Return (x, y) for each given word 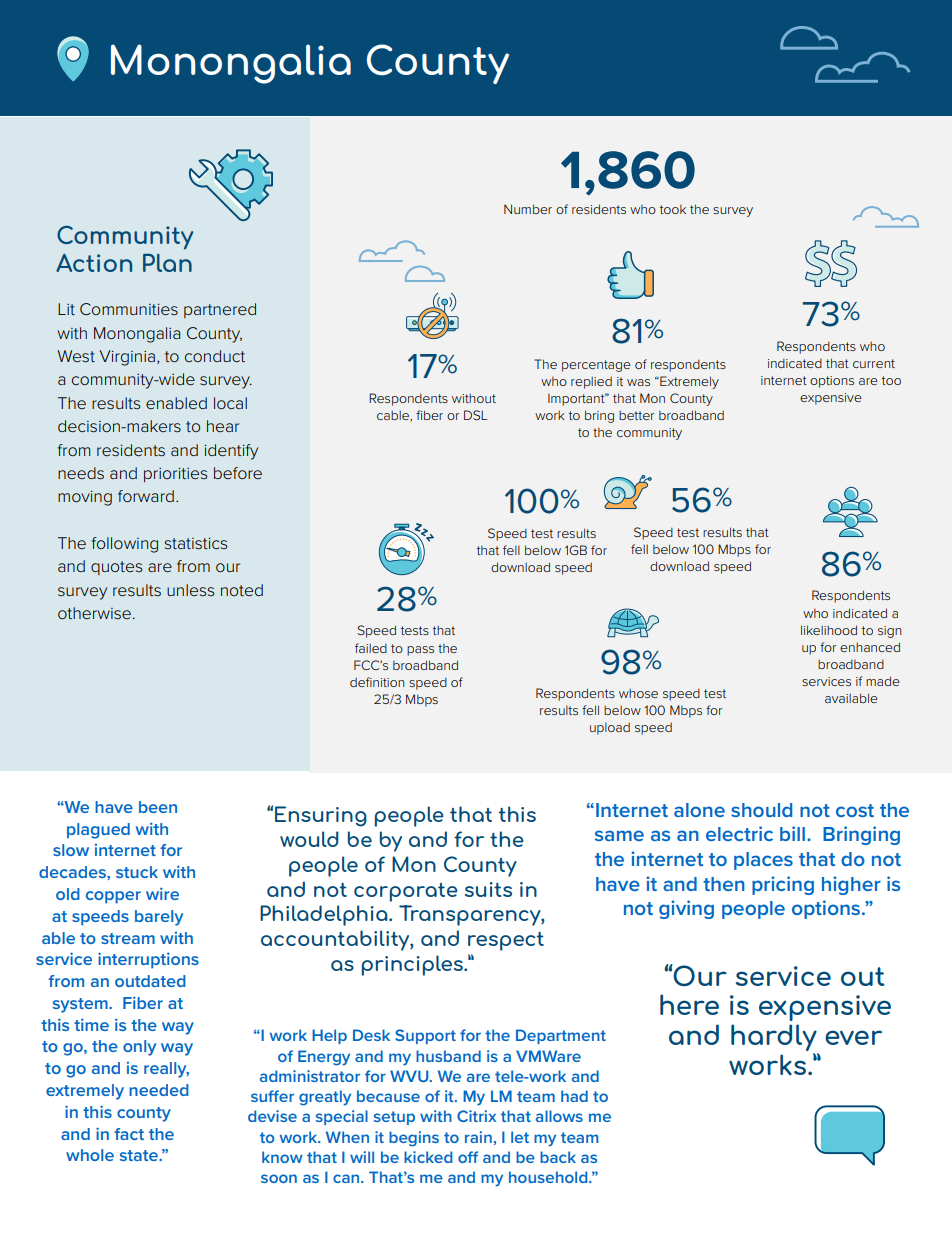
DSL (475, 415)
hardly (775, 1039)
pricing (783, 885)
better (636, 415)
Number (528, 209)
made (883, 681)
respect (506, 941)
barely (159, 918)
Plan (167, 263)
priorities (175, 474)
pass (420, 651)
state (140, 1155)
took (673, 209)
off (468, 1157)
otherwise (95, 613)
